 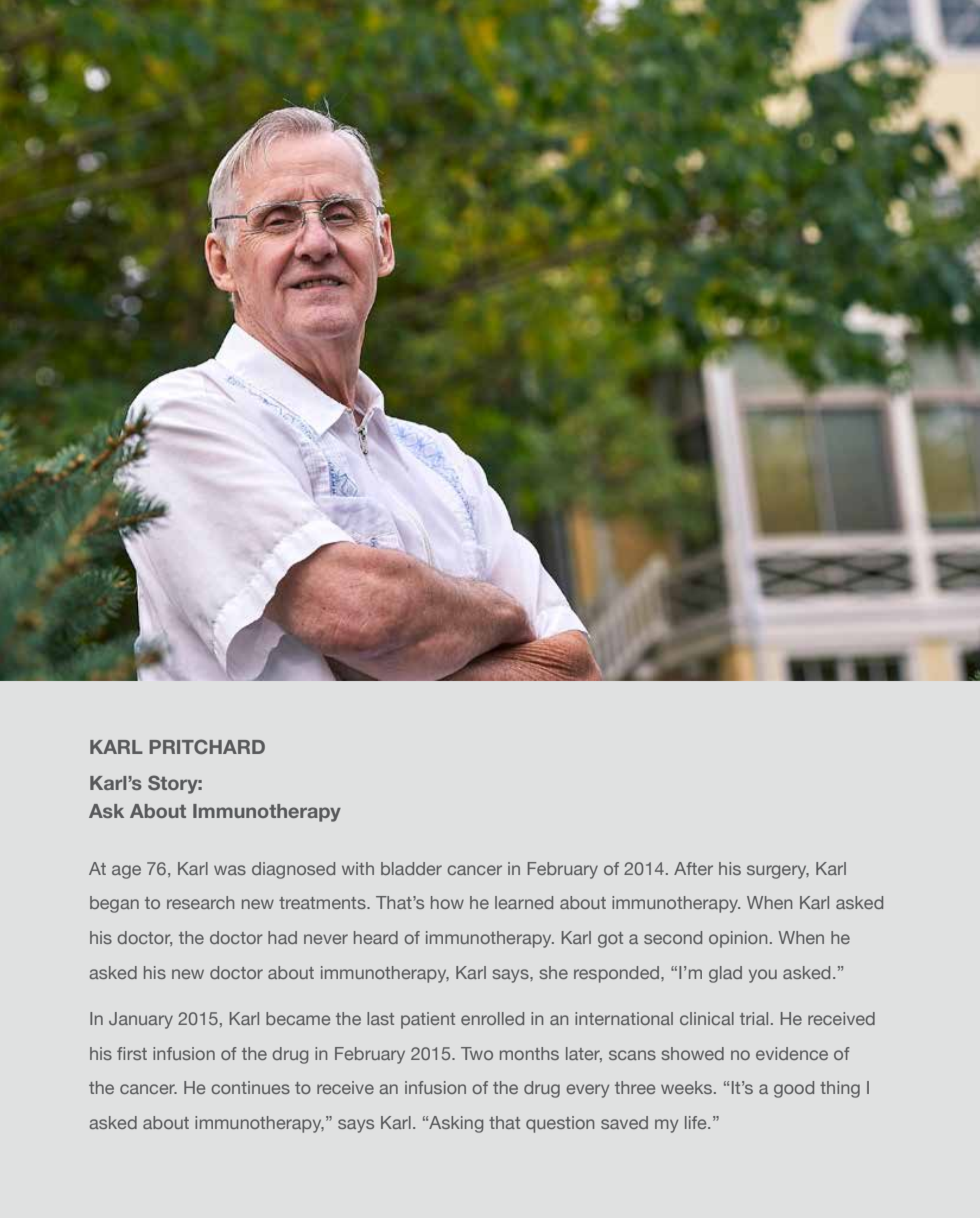 I want to click on enrolled, so click(x=492, y=1018).
